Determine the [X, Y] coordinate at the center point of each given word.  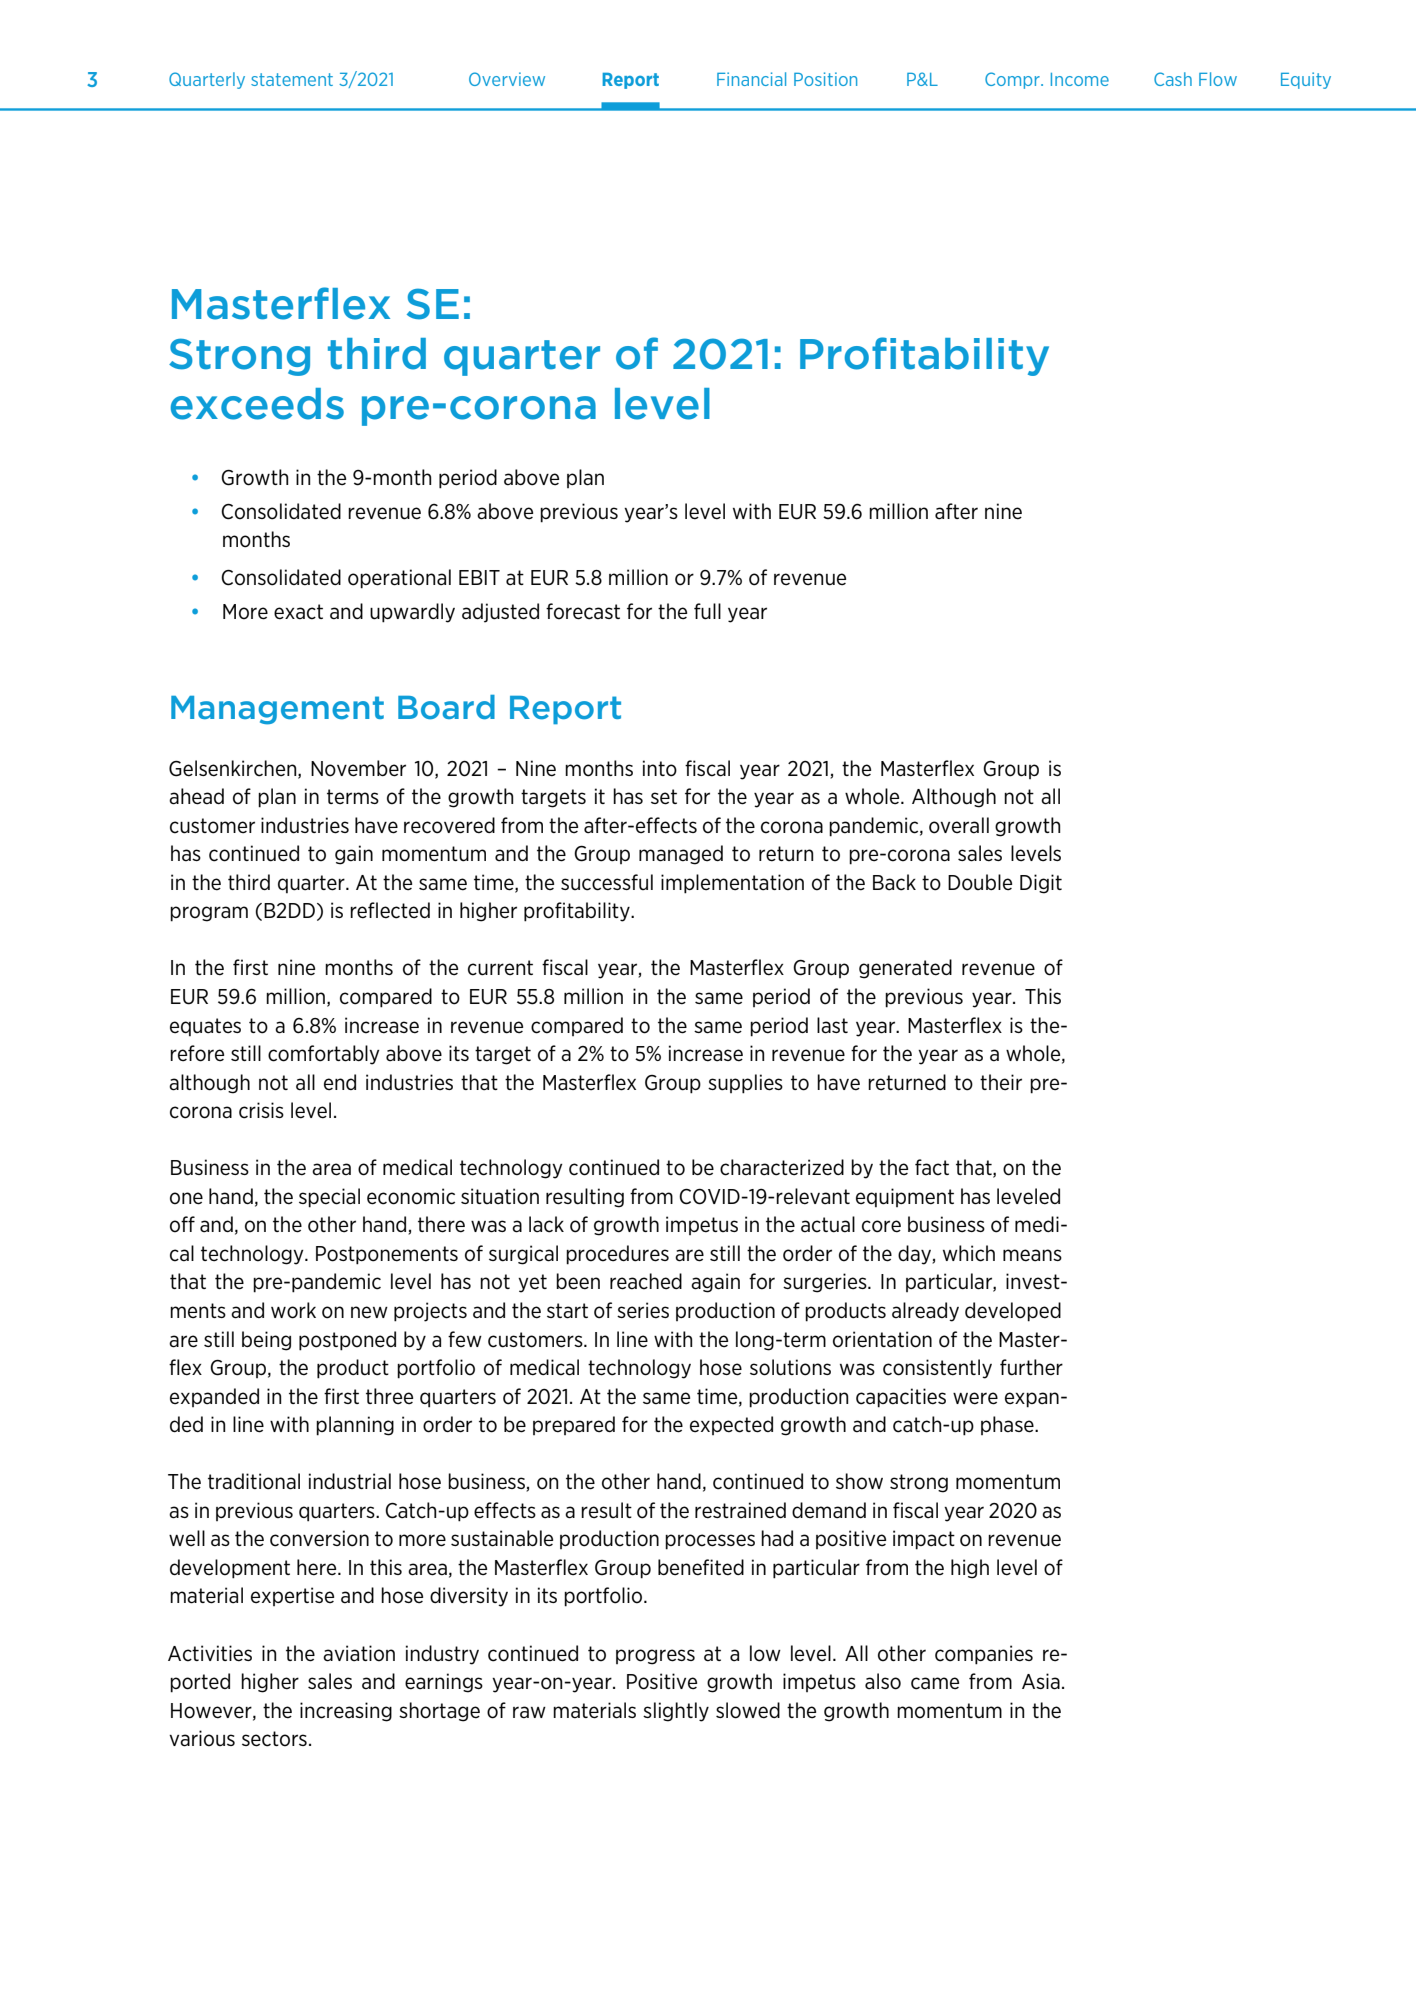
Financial [751, 79]
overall [959, 825]
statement [292, 79]
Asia [1041, 1681]
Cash [1173, 79]
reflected [390, 910]
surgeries [826, 1283]
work [293, 1310]
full [707, 611]
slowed [748, 1710]
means [1032, 1255]
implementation [732, 884]
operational [399, 579]
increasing [346, 1712]
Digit [1041, 884]
